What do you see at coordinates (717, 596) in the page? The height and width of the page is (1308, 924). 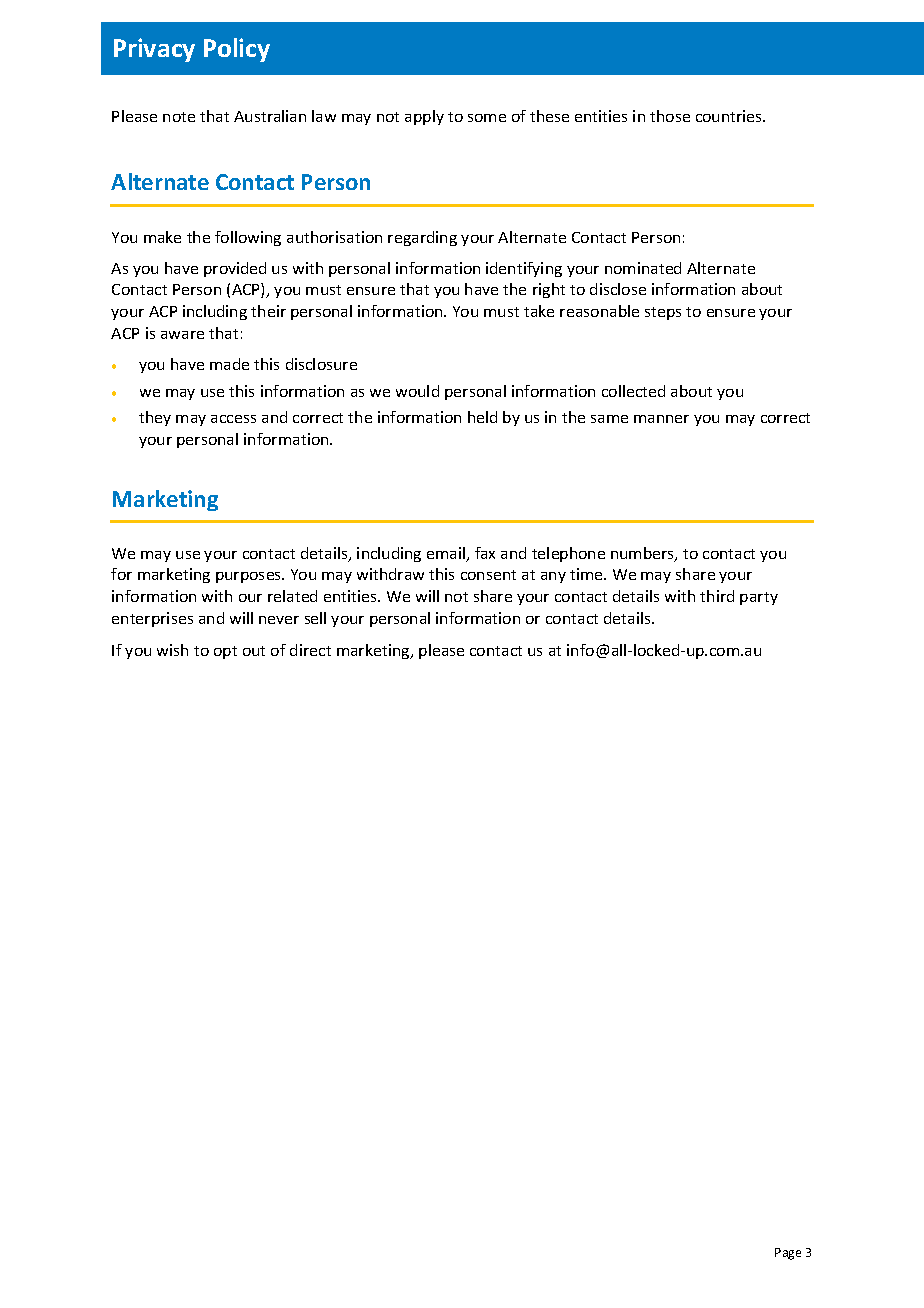 I see `third` at bounding box center [717, 596].
